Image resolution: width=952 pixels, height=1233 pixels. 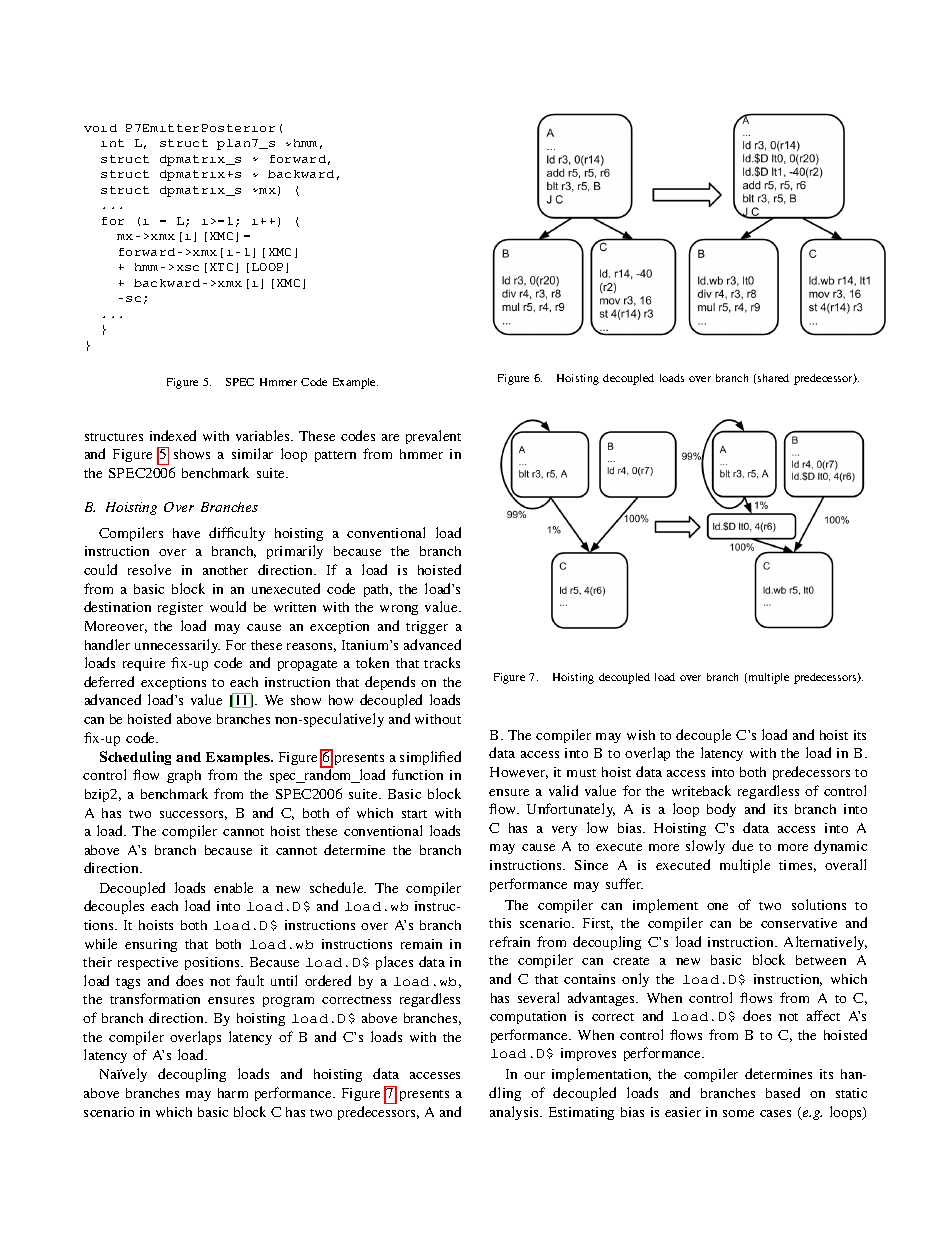 I want to click on based, so click(x=783, y=1092).
